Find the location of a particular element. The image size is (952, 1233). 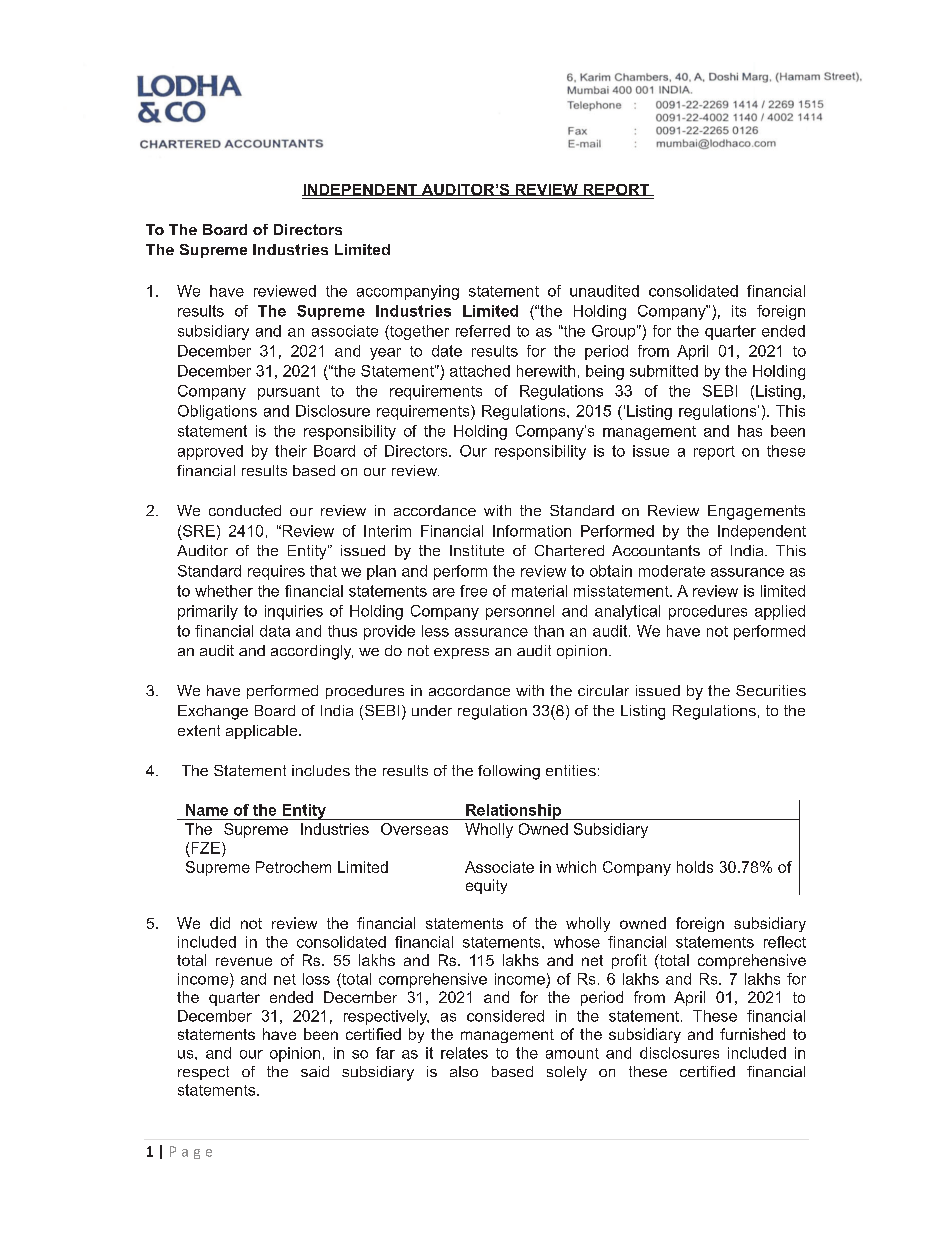

free is located at coordinates (473, 591).
